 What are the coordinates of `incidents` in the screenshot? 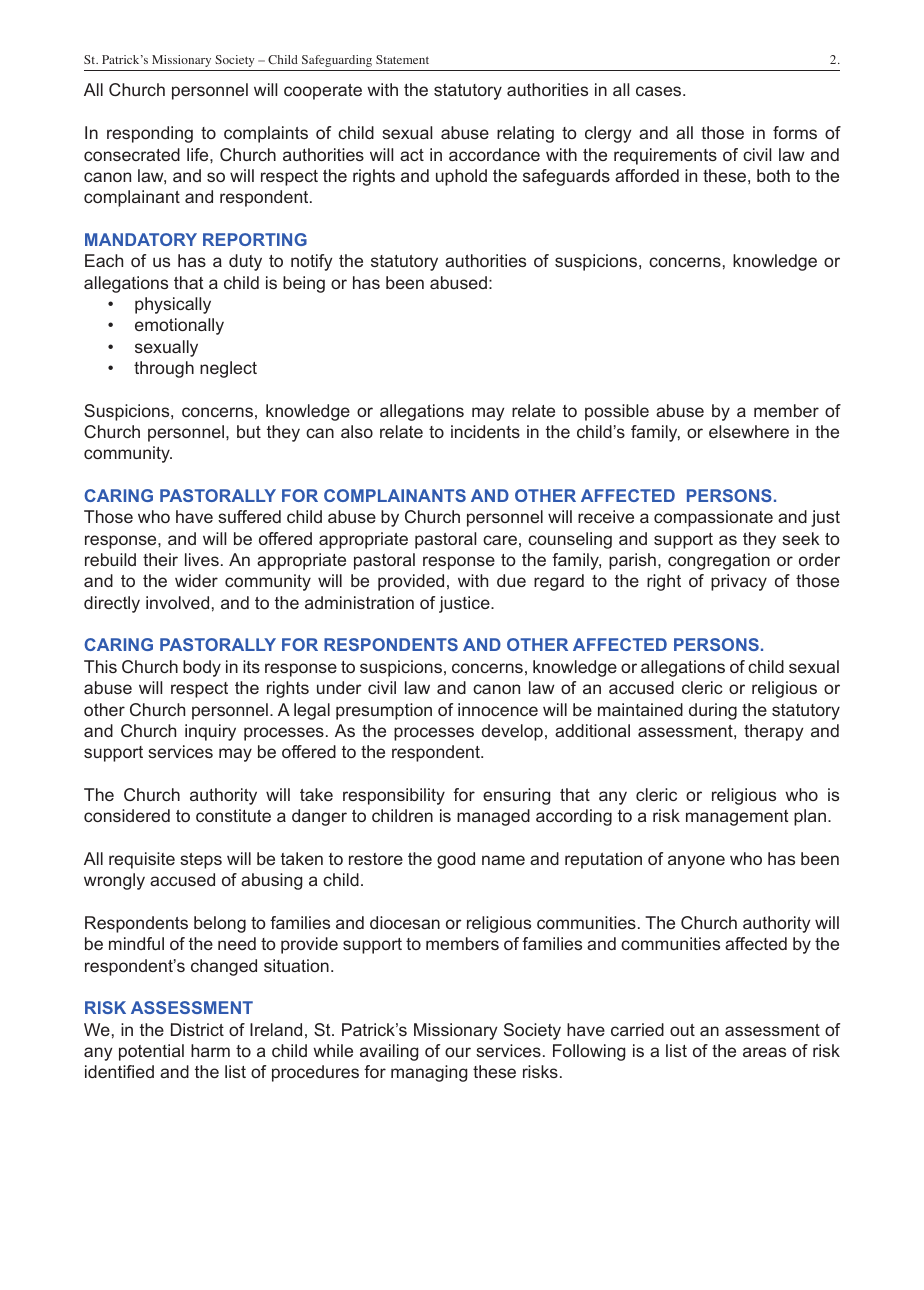 It's located at (485, 431).
